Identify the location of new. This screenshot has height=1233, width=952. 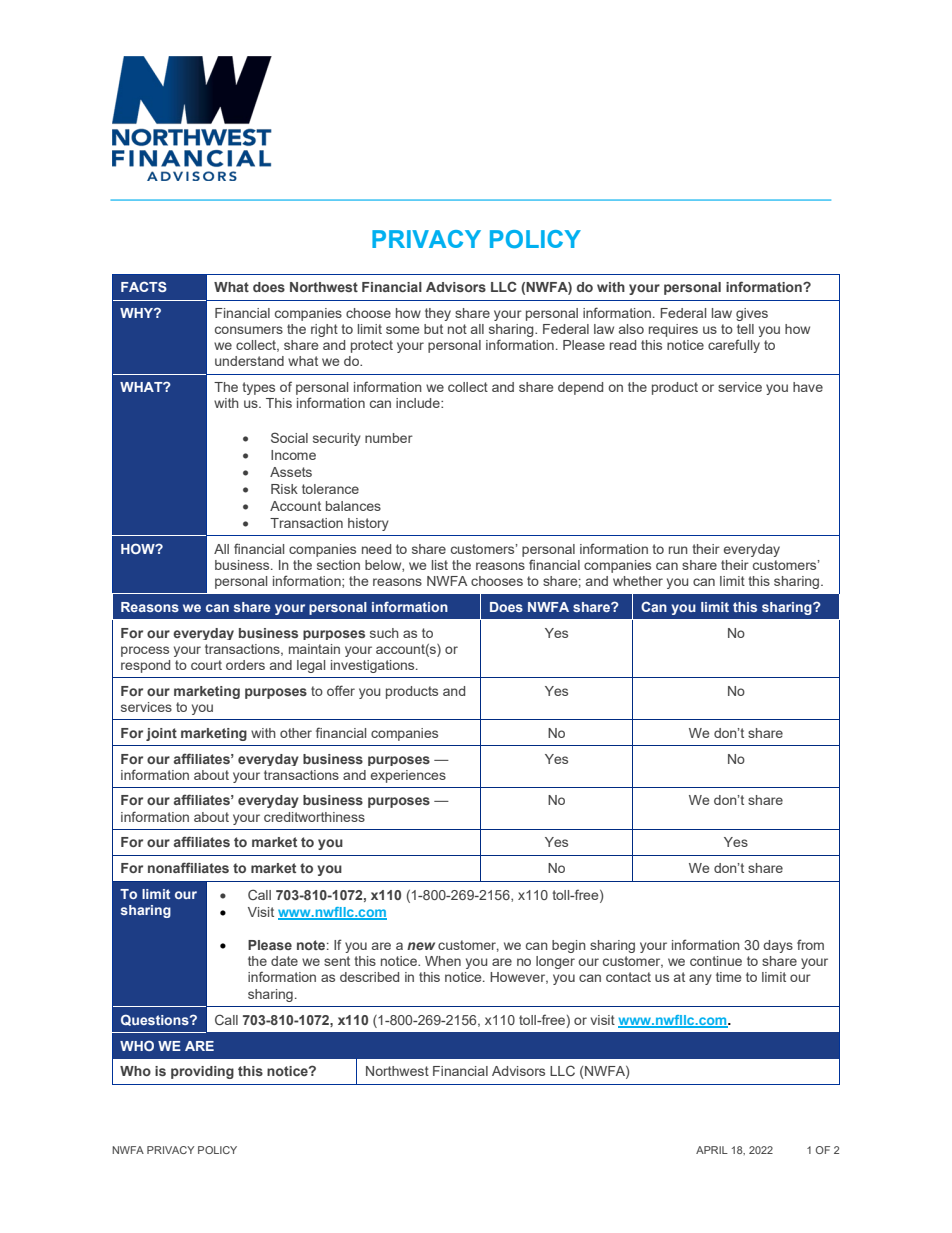
(421, 946).
